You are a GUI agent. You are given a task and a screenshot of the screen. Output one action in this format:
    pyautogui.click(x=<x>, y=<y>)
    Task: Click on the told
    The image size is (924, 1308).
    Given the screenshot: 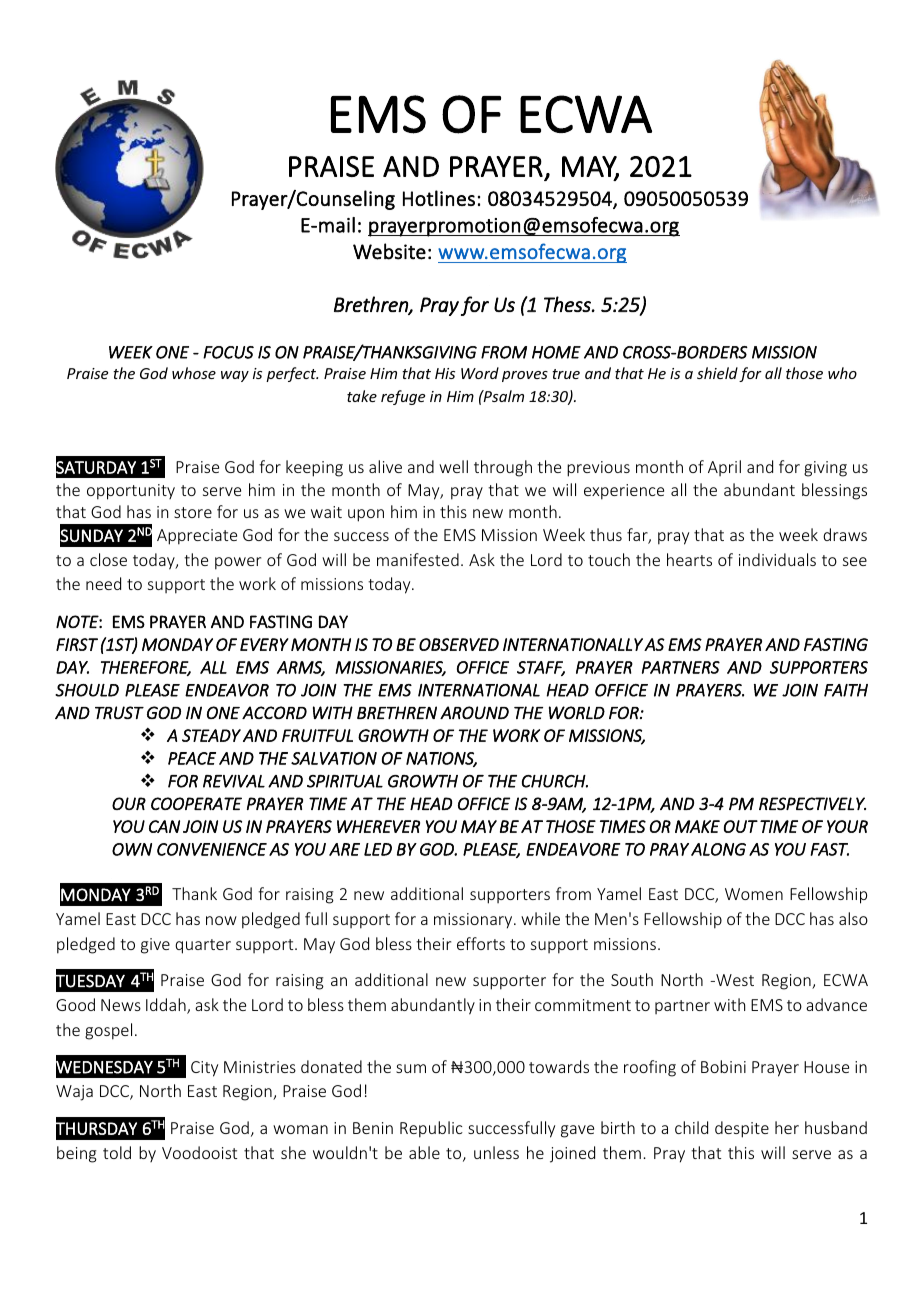 What is the action you would take?
    pyautogui.click(x=117, y=1152)
